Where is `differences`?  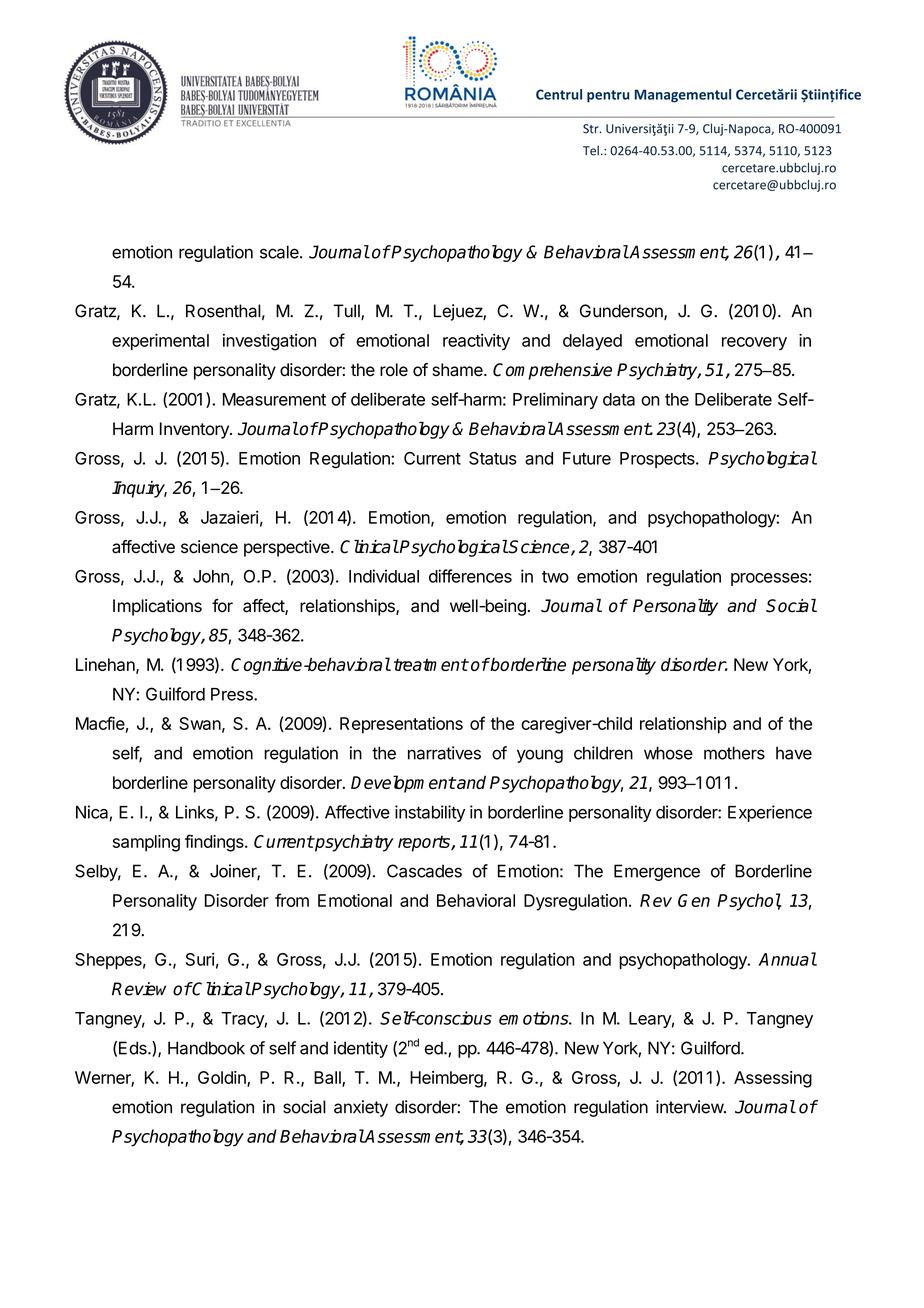 differences is located at coordinates (470, 576).
